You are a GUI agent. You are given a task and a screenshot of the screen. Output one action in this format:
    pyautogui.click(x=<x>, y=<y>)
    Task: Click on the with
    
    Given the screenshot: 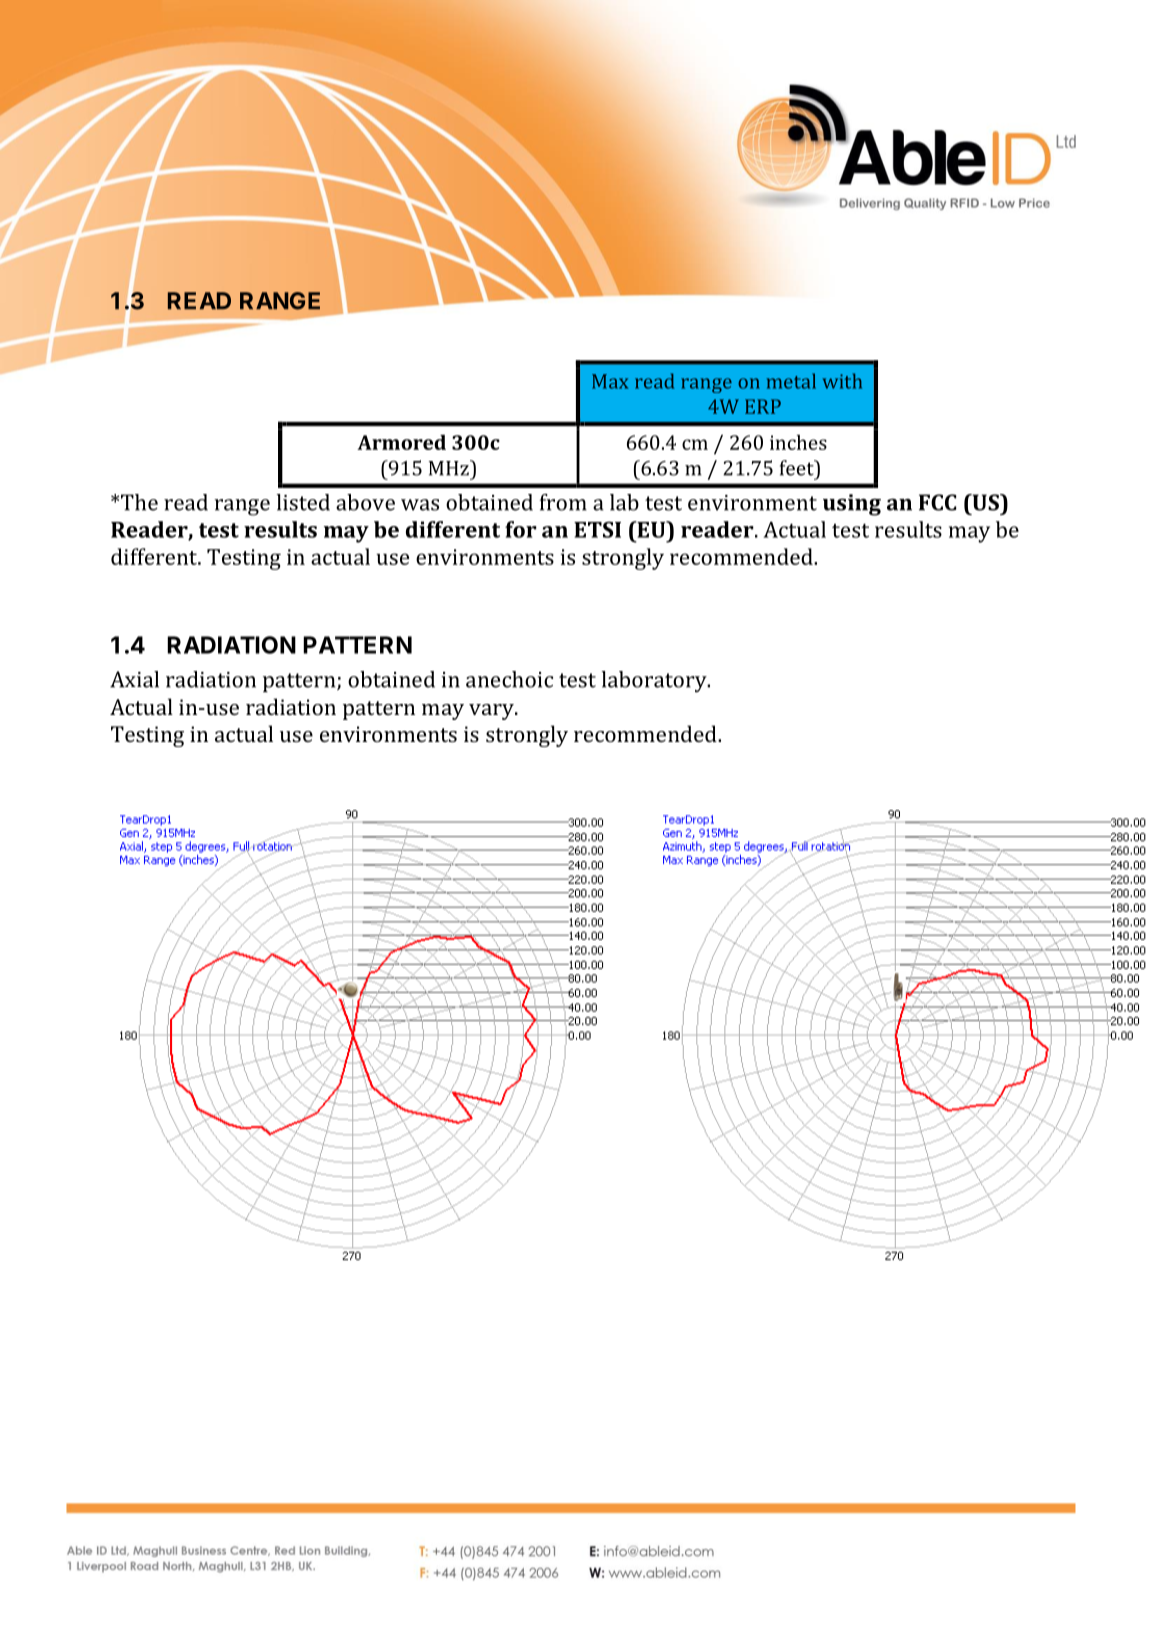 What is the action you would take?
    pyautogui.click(x=842, y=381)
